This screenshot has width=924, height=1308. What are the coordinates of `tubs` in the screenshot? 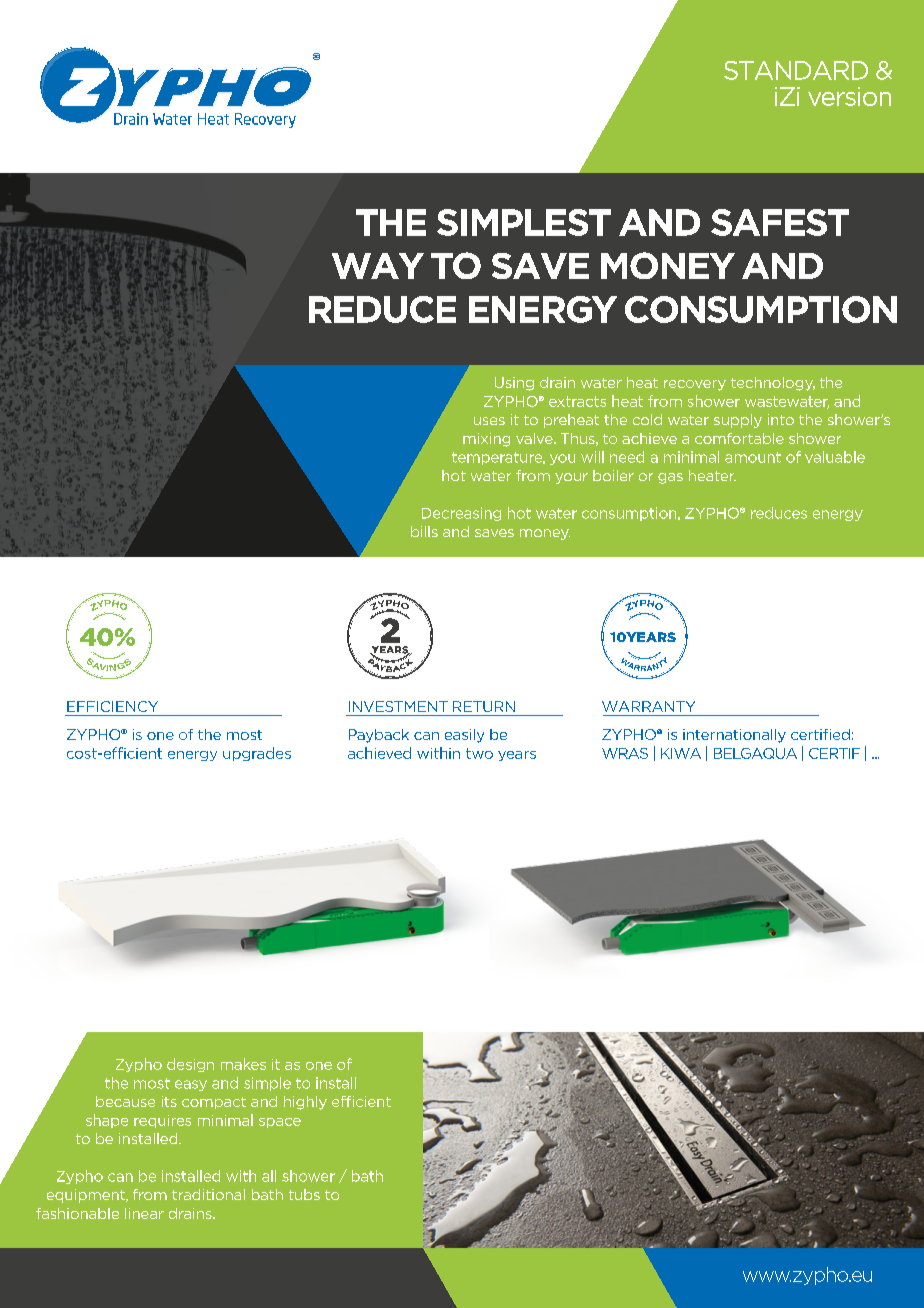 It's located at (304, 1194).
